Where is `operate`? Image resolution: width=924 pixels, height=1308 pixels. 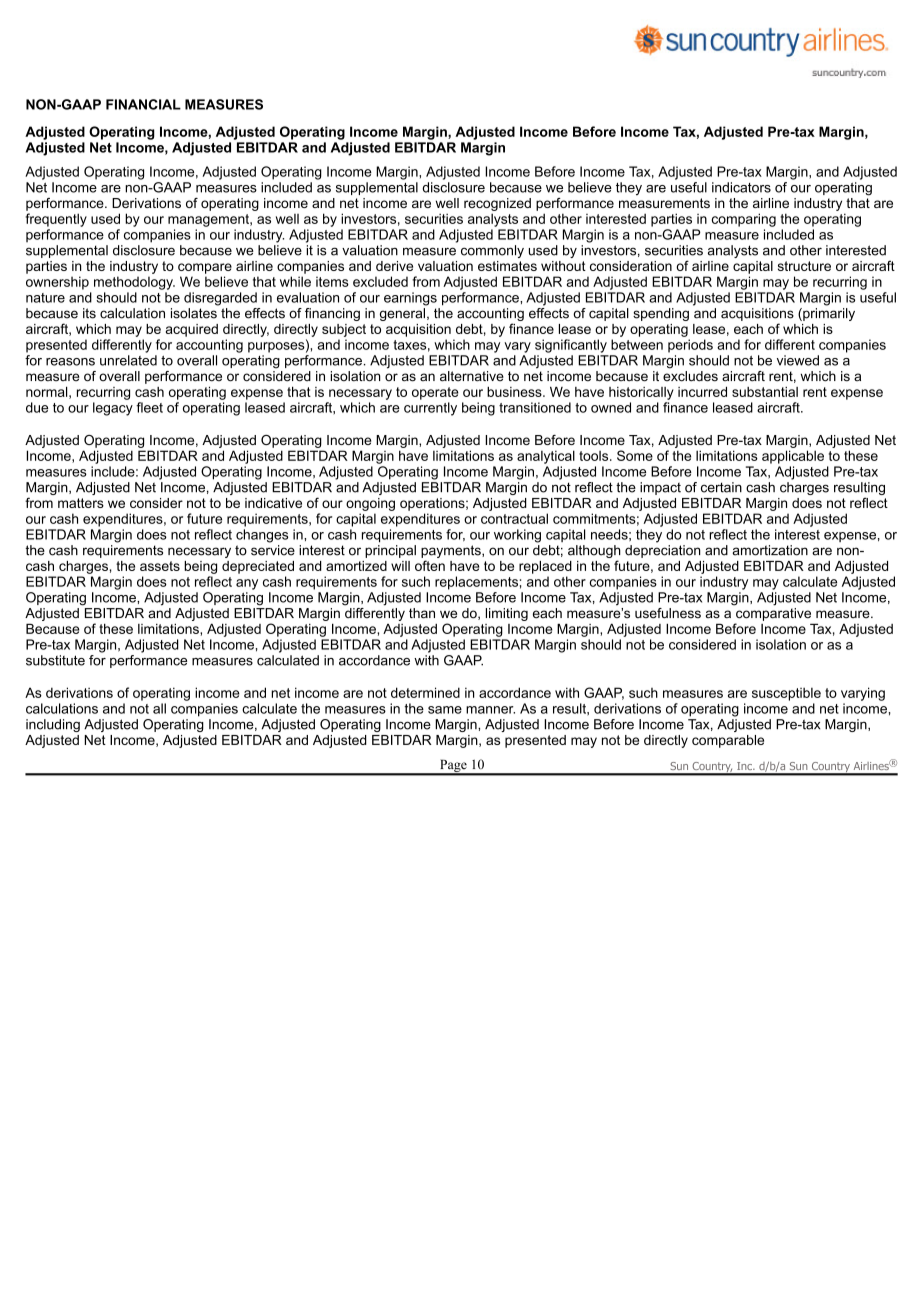
operate is located at coordinates (435, 393).
